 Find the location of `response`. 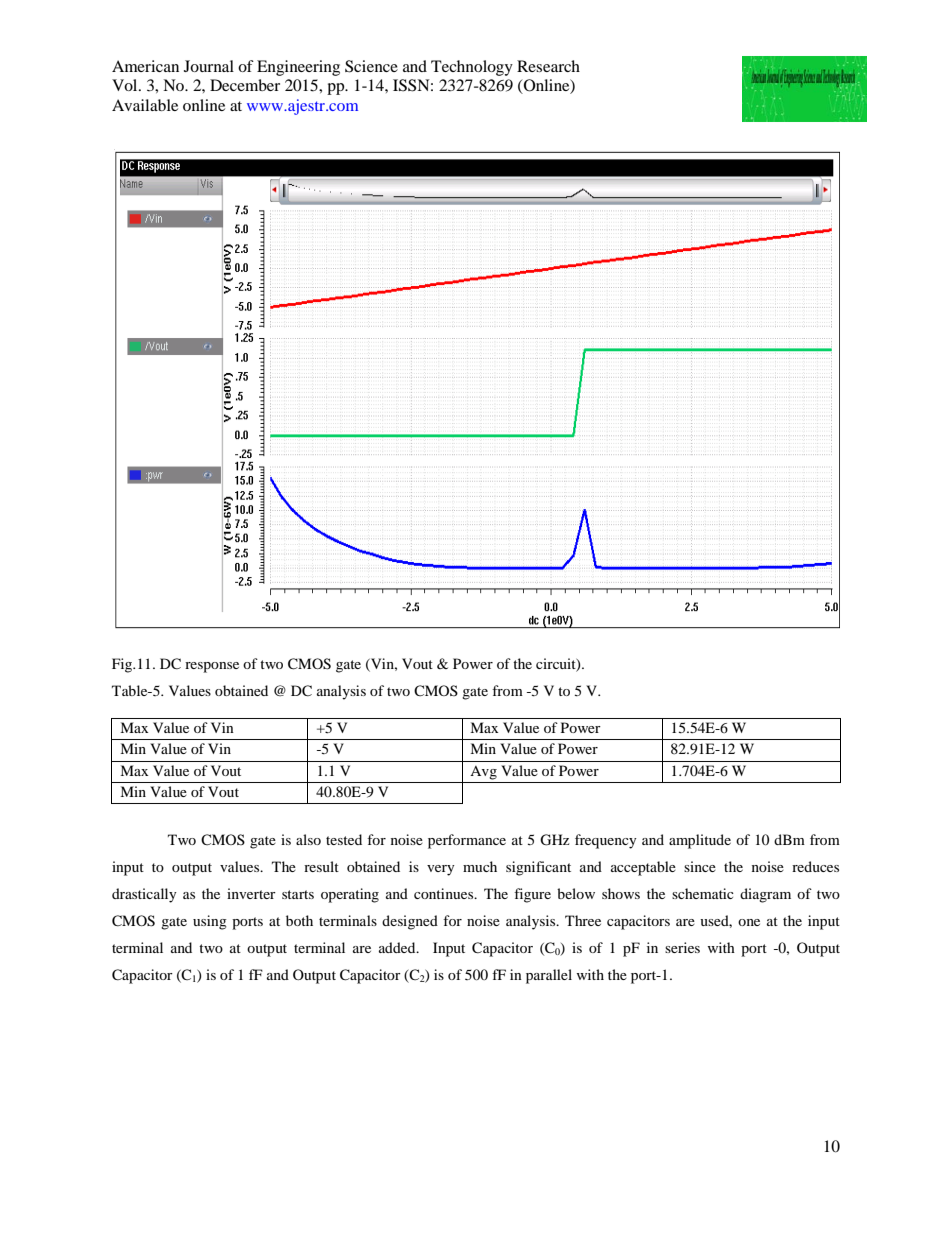

response is located at coordinates (212, 667).
